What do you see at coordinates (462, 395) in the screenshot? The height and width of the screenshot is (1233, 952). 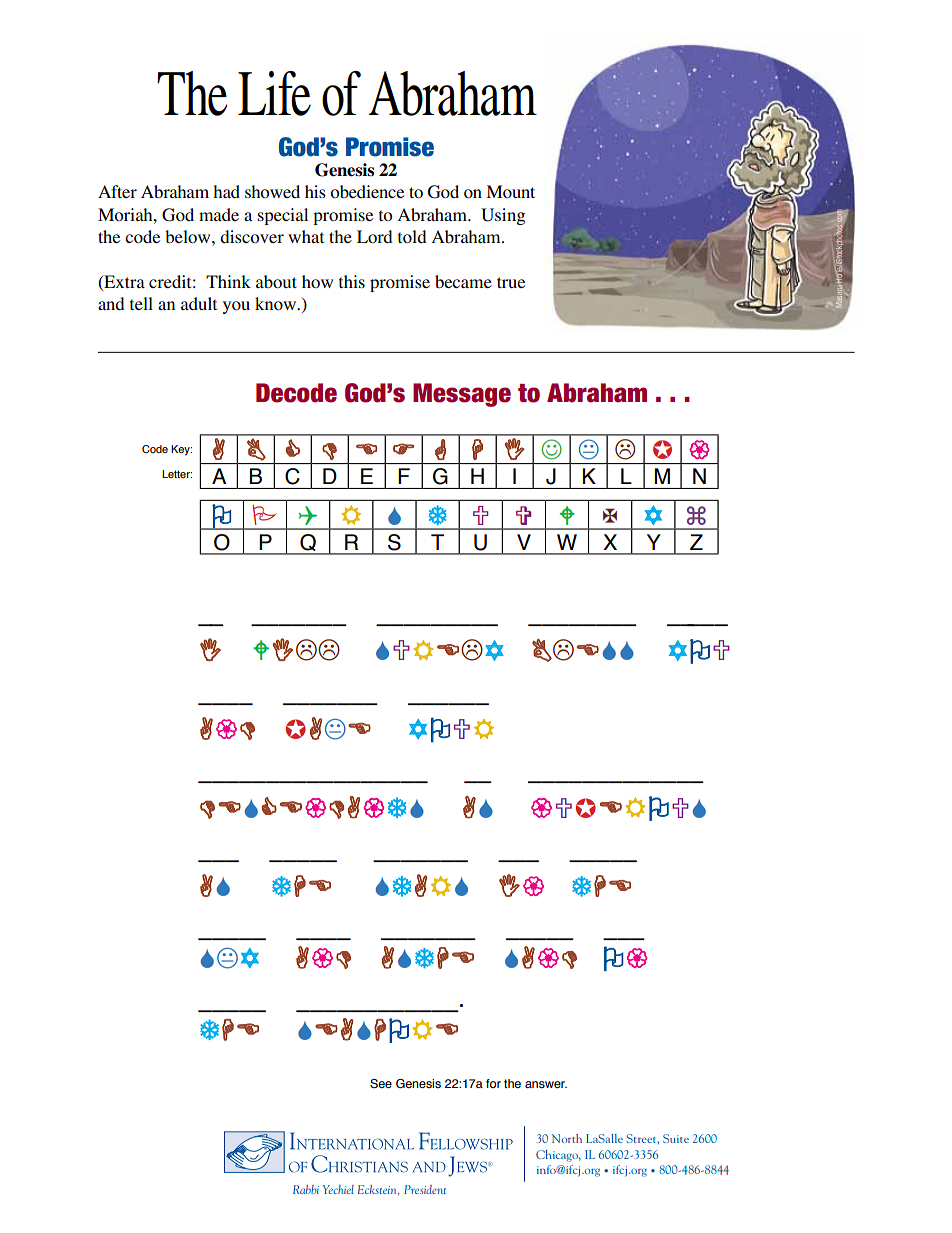 I see `Message` at bounding box center [462, 395].
